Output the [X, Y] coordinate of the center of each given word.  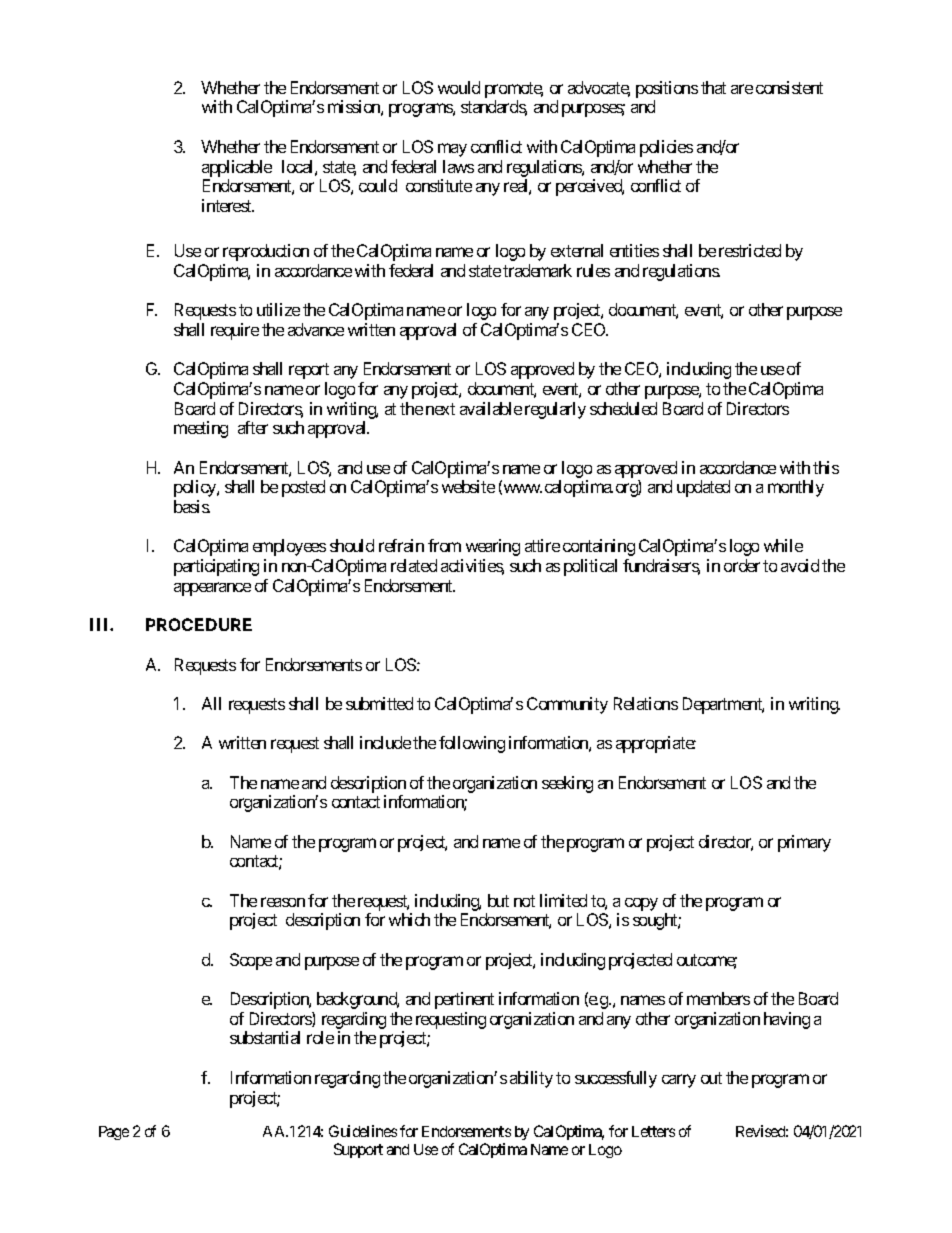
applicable [237, 170]
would [459, 87]
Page [114, 1133]
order [742, 565]
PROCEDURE [199, 624]
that [713, 87]
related [414, 565]
